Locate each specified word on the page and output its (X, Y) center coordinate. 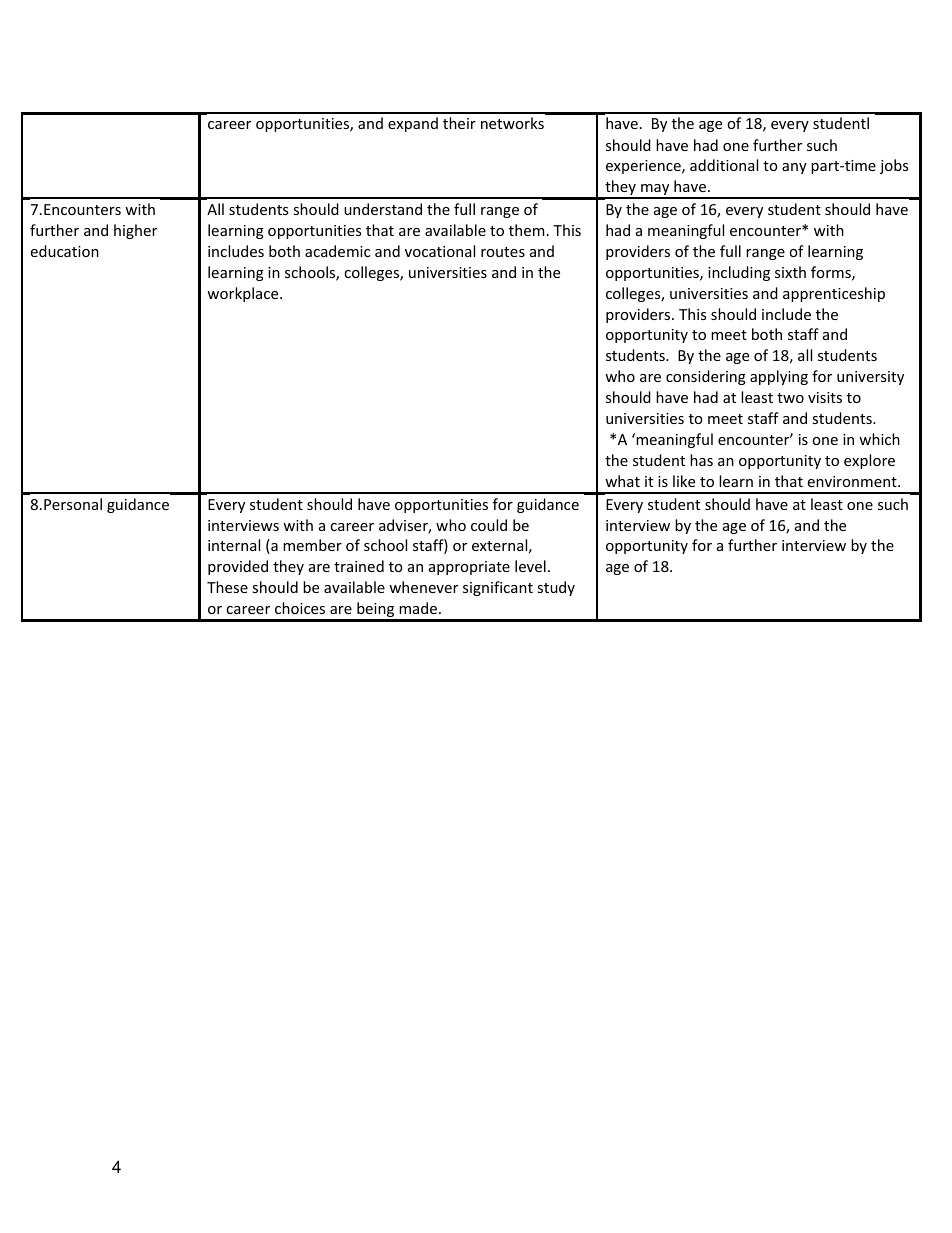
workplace (244, 294)
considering (706, 377)
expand (413, 124)
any (794, 168)
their (459, 123)
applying (779, 377)
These (227, 587)
